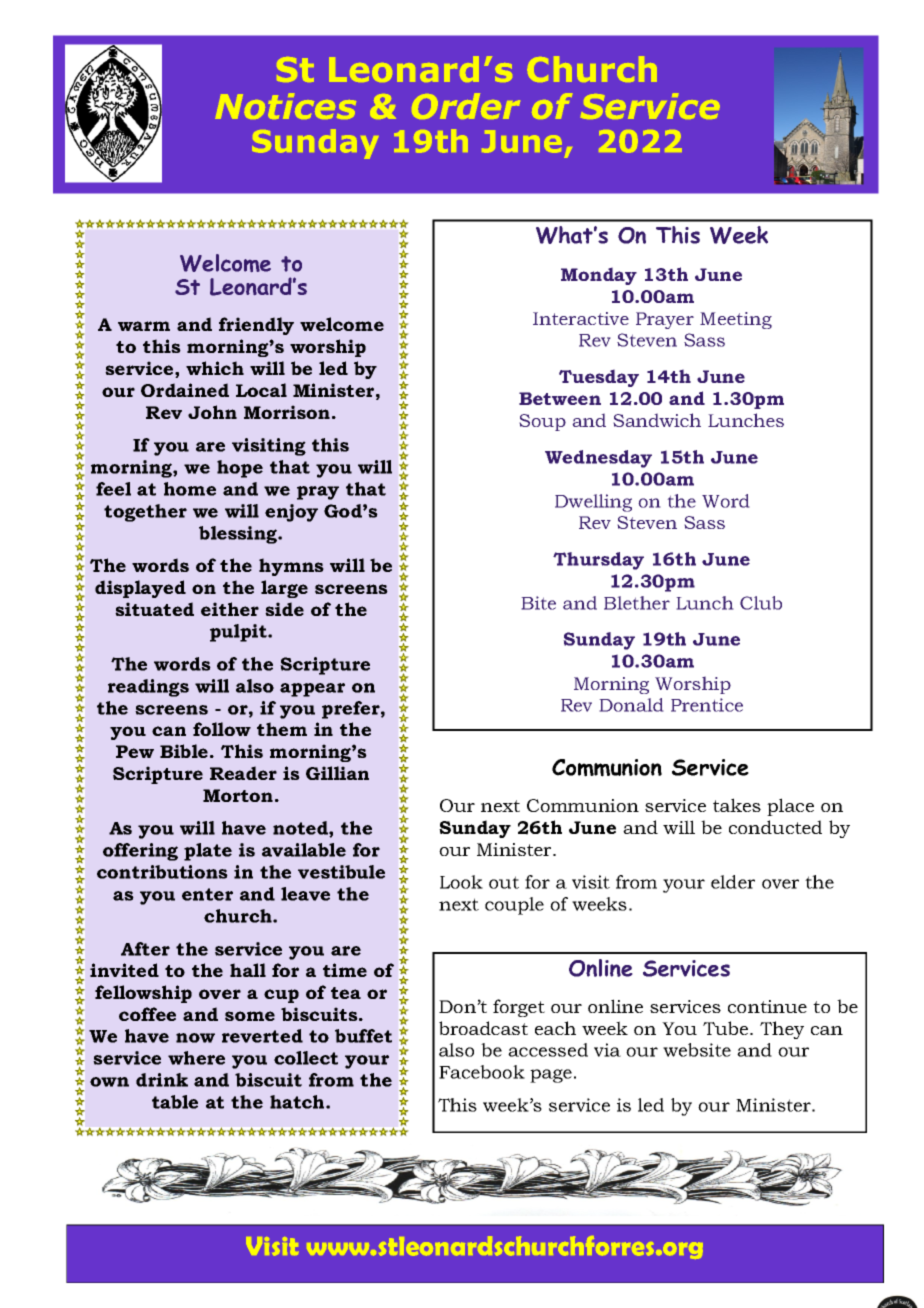  Describe the element at coordinates (337, 773) in the screenshot. I see `Gillian` at that location.
